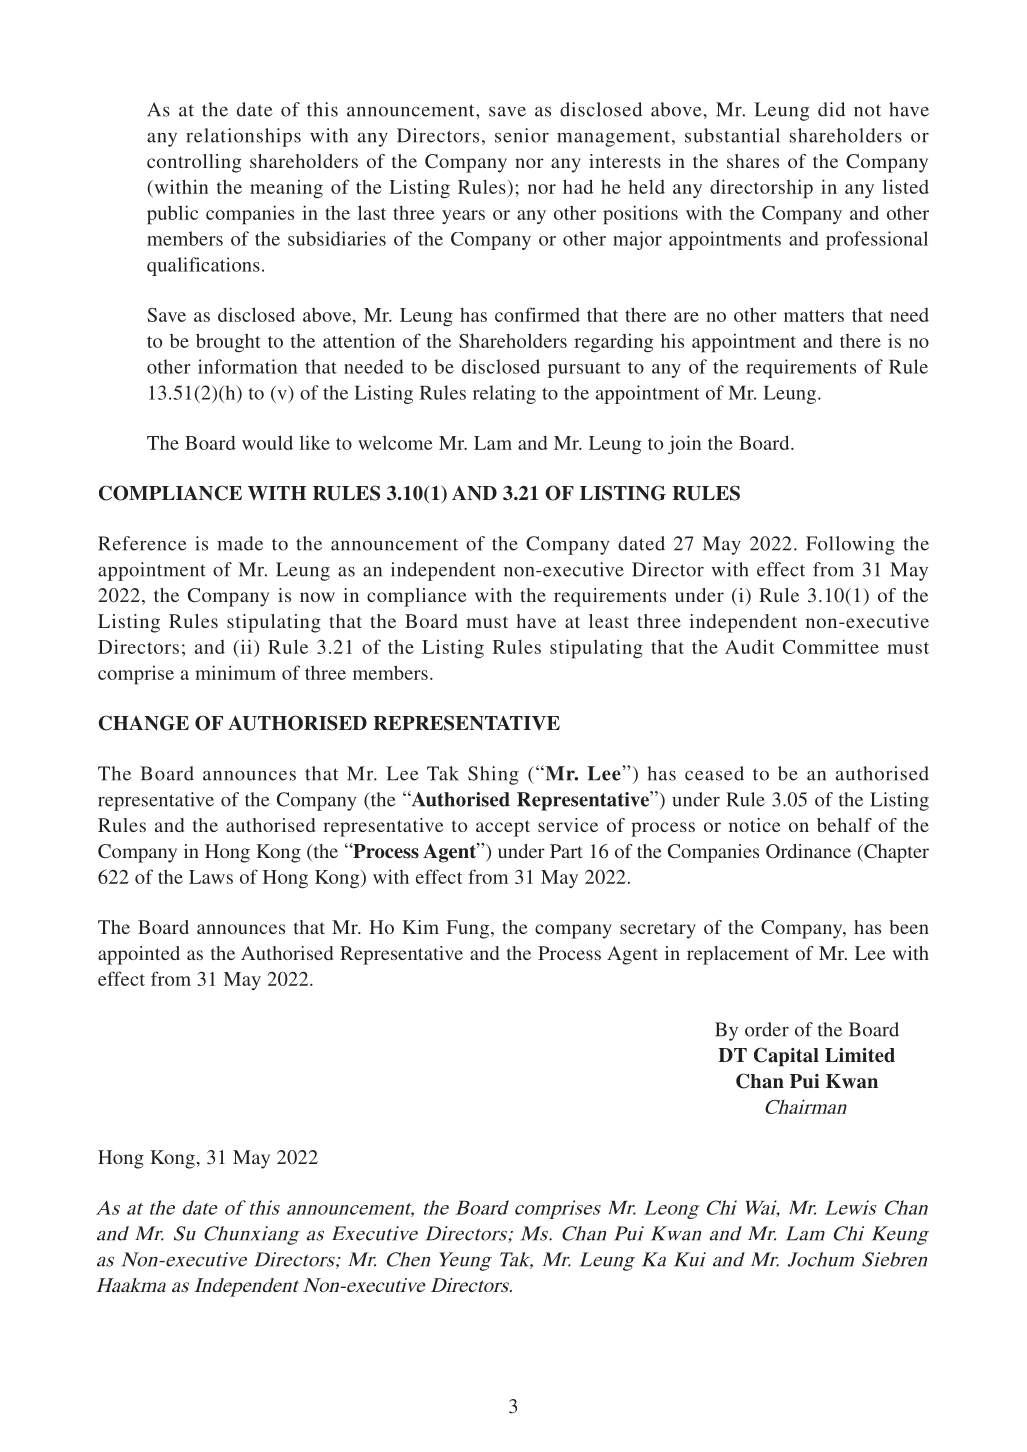 This screenshot has height=1452, width=1027. Describe the element at coordinates (139, 955) in the screenshot. I see `appointed` at that location.
